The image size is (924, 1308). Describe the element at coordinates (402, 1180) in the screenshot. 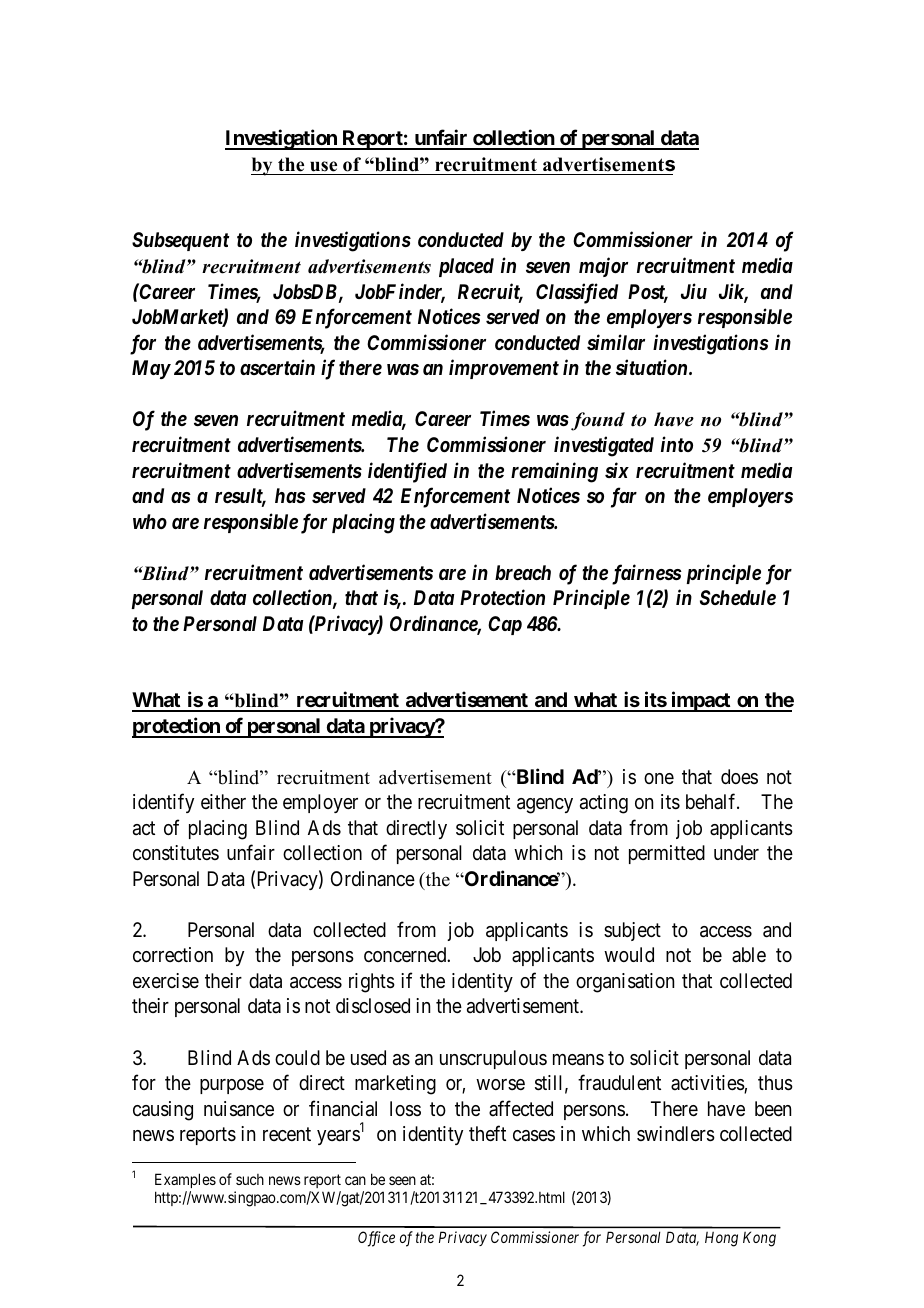

I see `seen` at that location.
